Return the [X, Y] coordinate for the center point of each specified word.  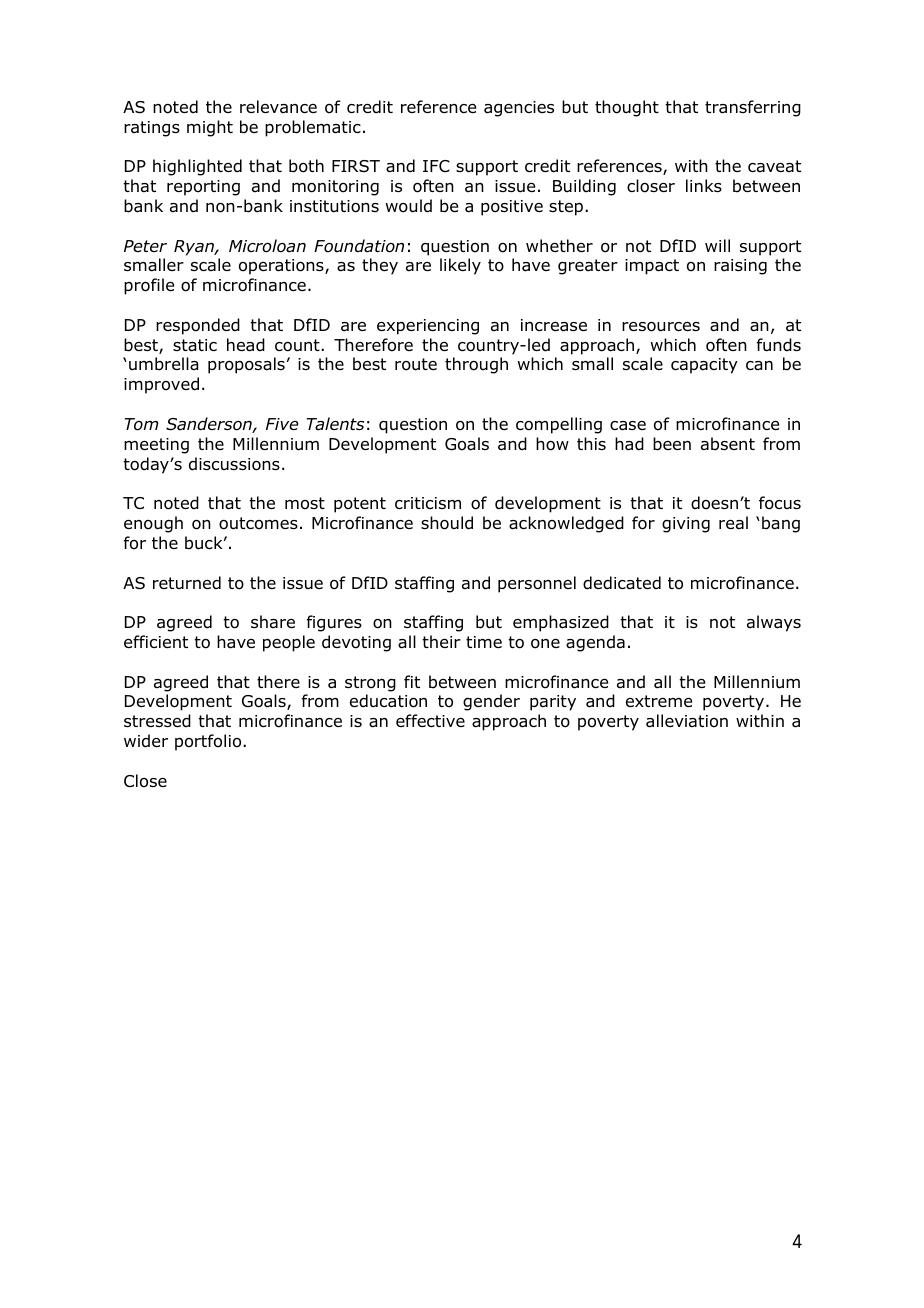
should [447, 523]
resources [661, 327]
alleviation [687, 721]
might [210, 128]
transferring [753, 108]
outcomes [258, 523]
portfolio [209, 742]
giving [686, 525]
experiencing [428, 327]
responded [198, 326]
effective [430, 720]
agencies [519, 109]
